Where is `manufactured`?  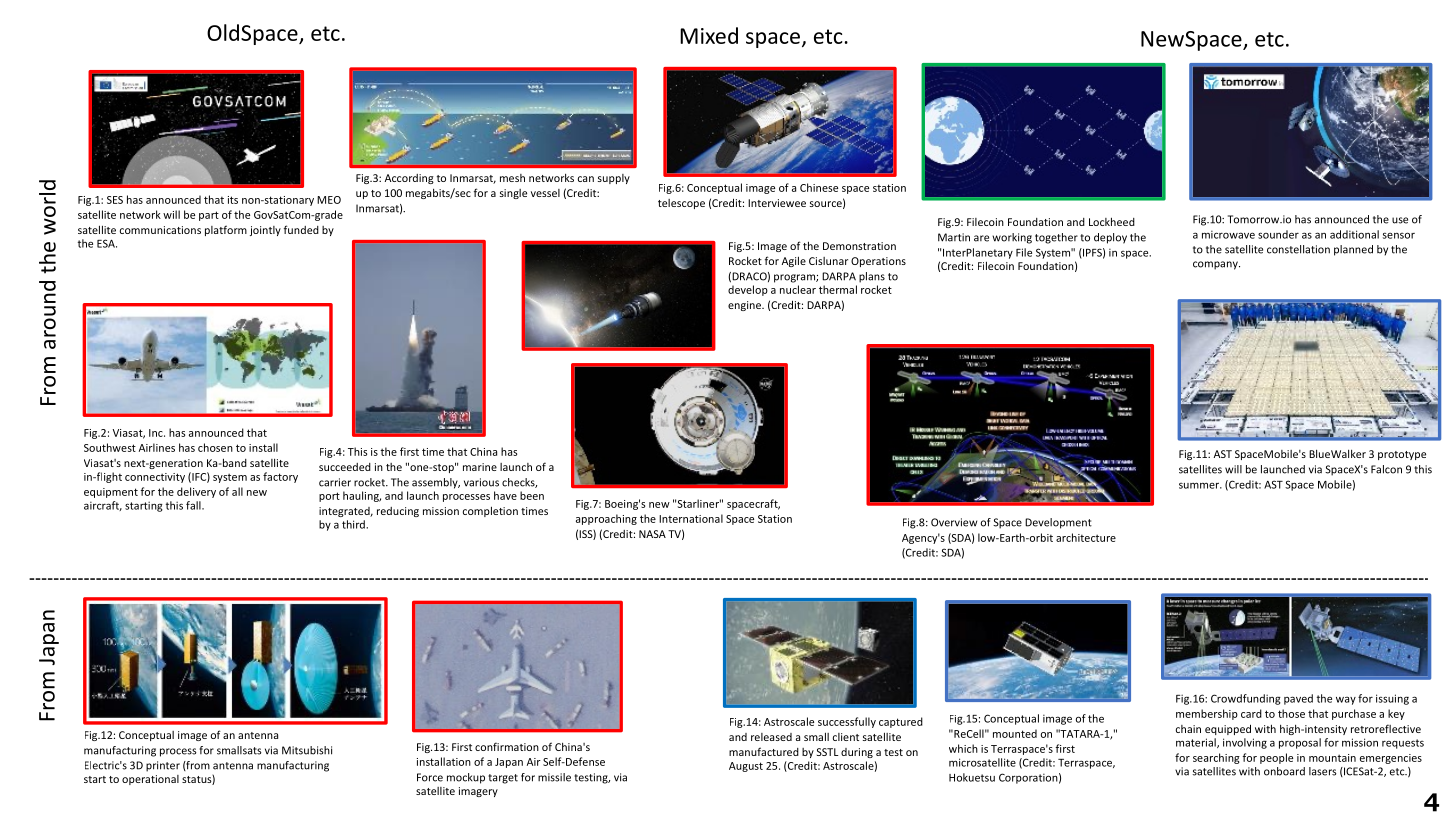 manufactured is located at coordinates (764, 751).
